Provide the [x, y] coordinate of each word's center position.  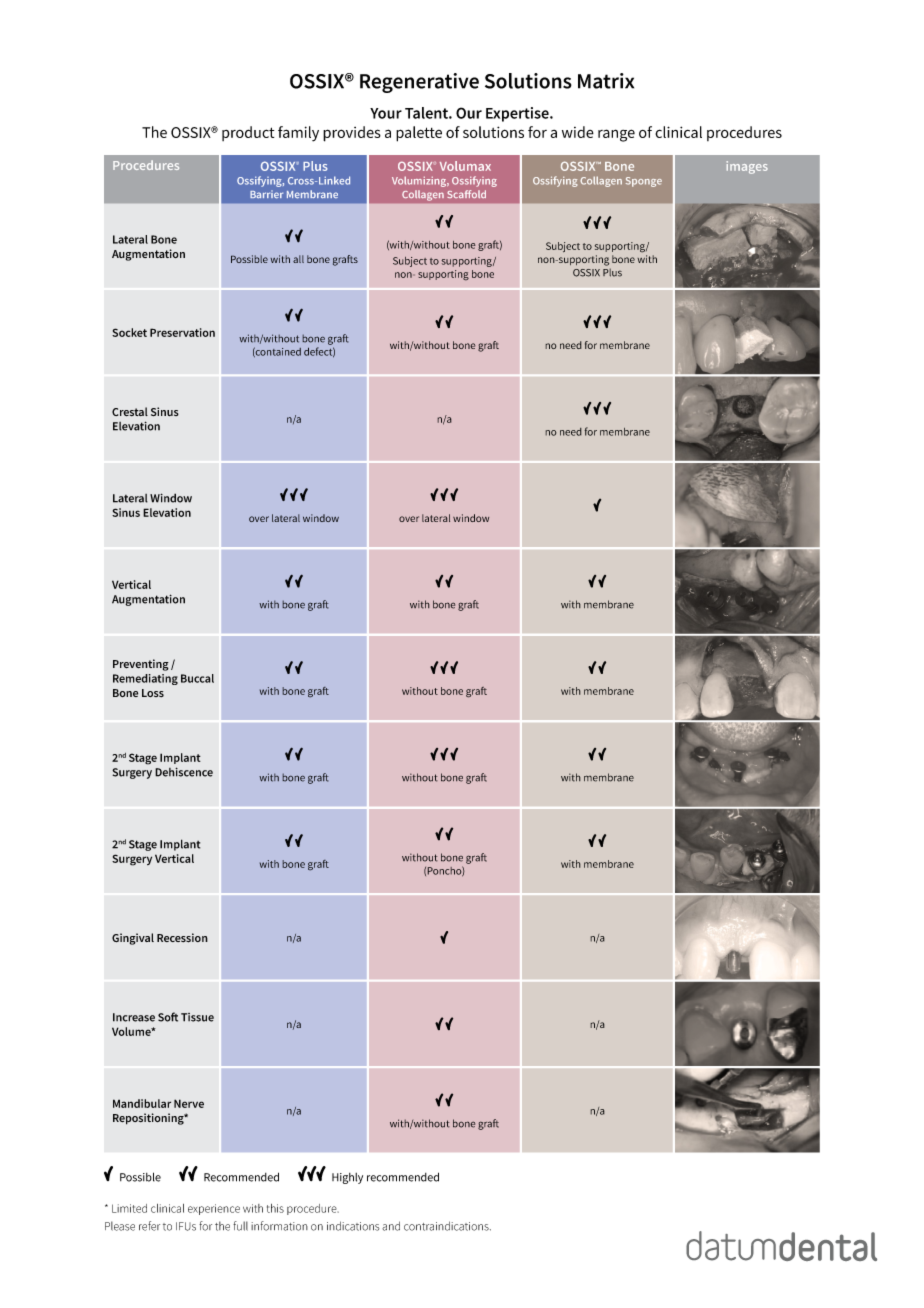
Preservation [182, 332]
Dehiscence [184, 772]
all [298, 259]
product [248, 133]
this [275, 1208]
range [616, 135]
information [279, 1226]
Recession [182, 938]
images [747, 167]
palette [419, 134]
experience [214, 1209]
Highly [347, 1178]
